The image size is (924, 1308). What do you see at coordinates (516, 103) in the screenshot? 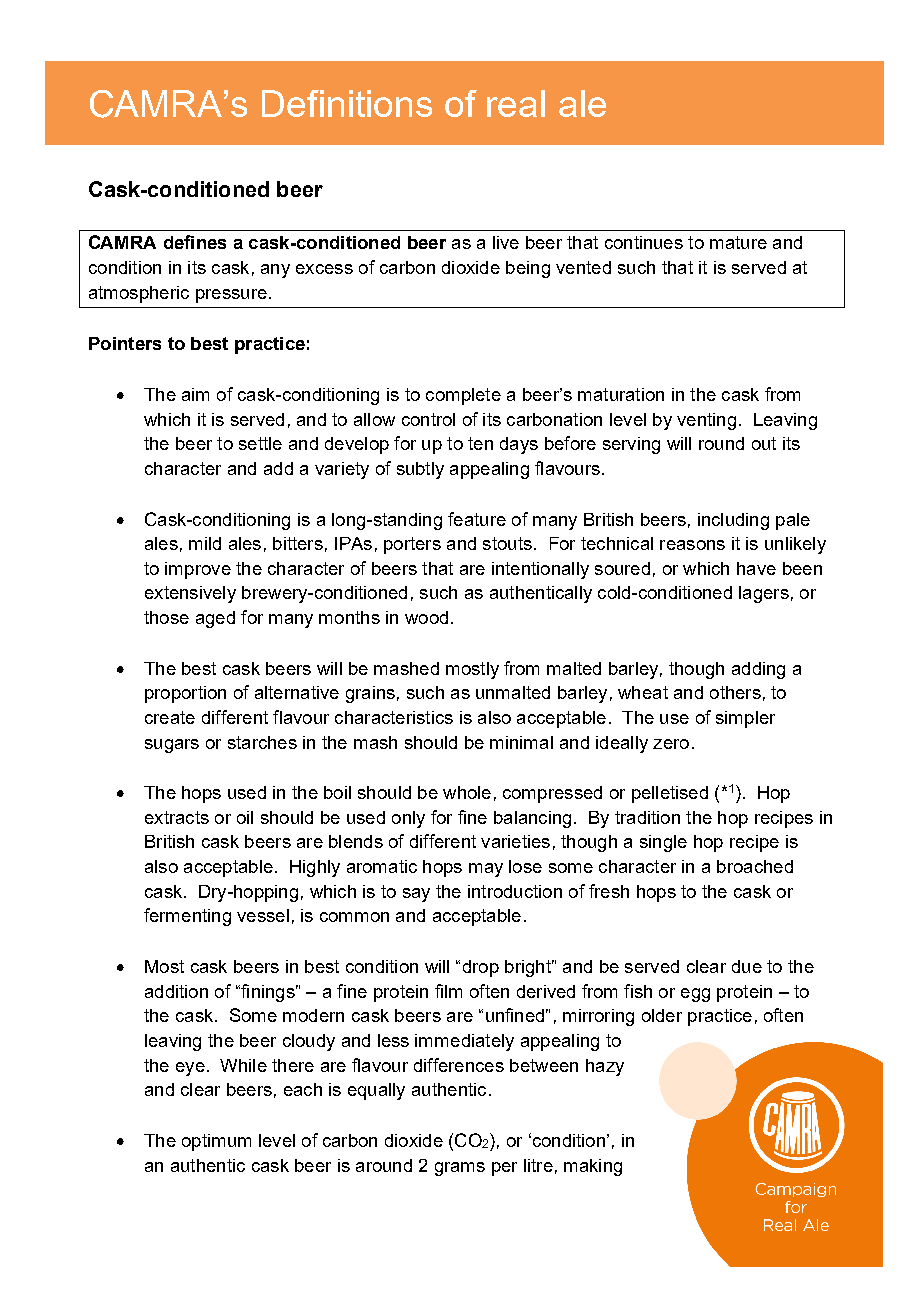
I see `real` at bounding box center [516, 103].
